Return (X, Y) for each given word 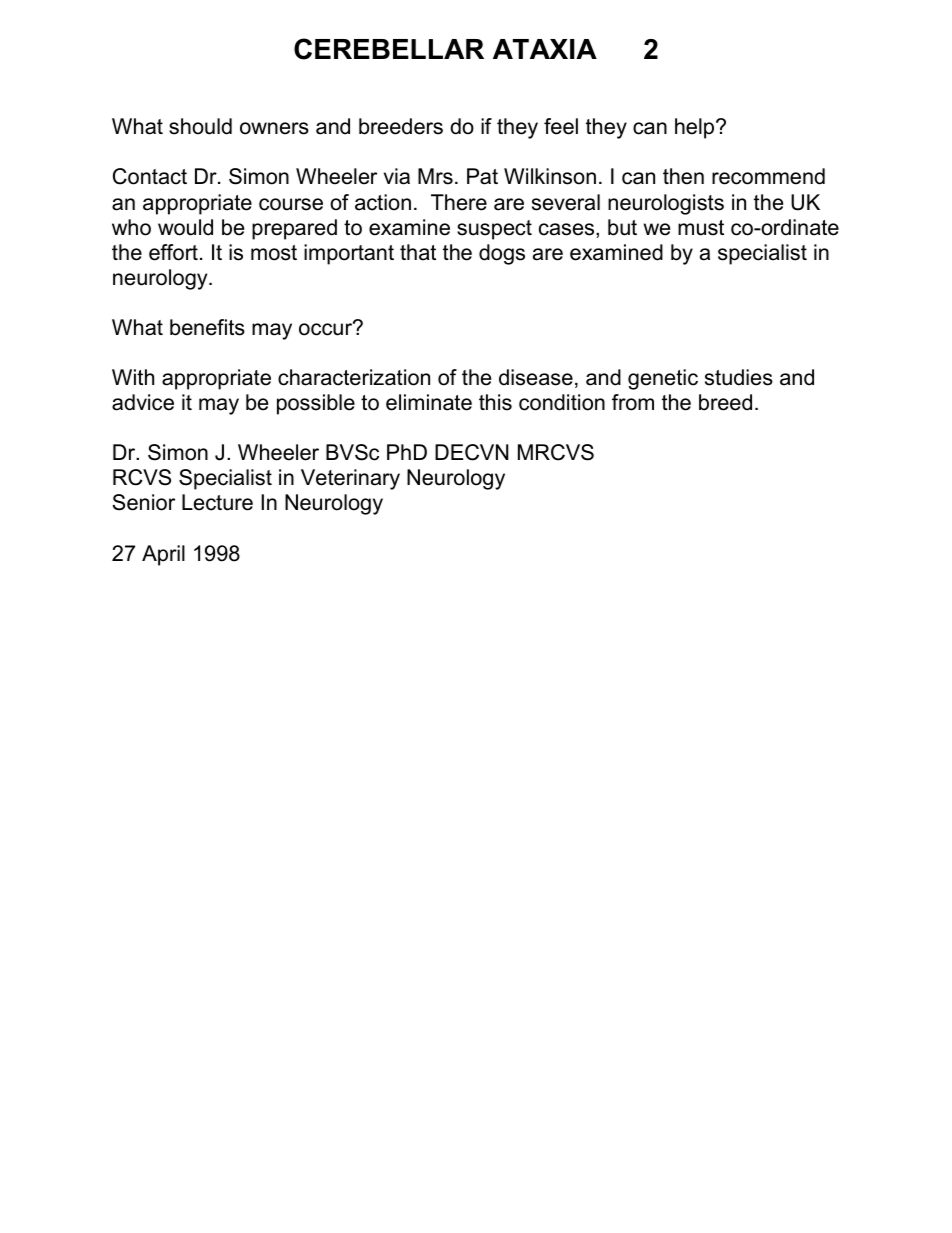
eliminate (429, 402)
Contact (150, 176)
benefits (207, 327)
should (200, 126)
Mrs (435, 176)
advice (143, 402)
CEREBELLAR (389, 49)
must (701, 228)
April (163, 555)
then (683, 176)
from (633, 402)
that (418, 252)
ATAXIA (545, 49)
